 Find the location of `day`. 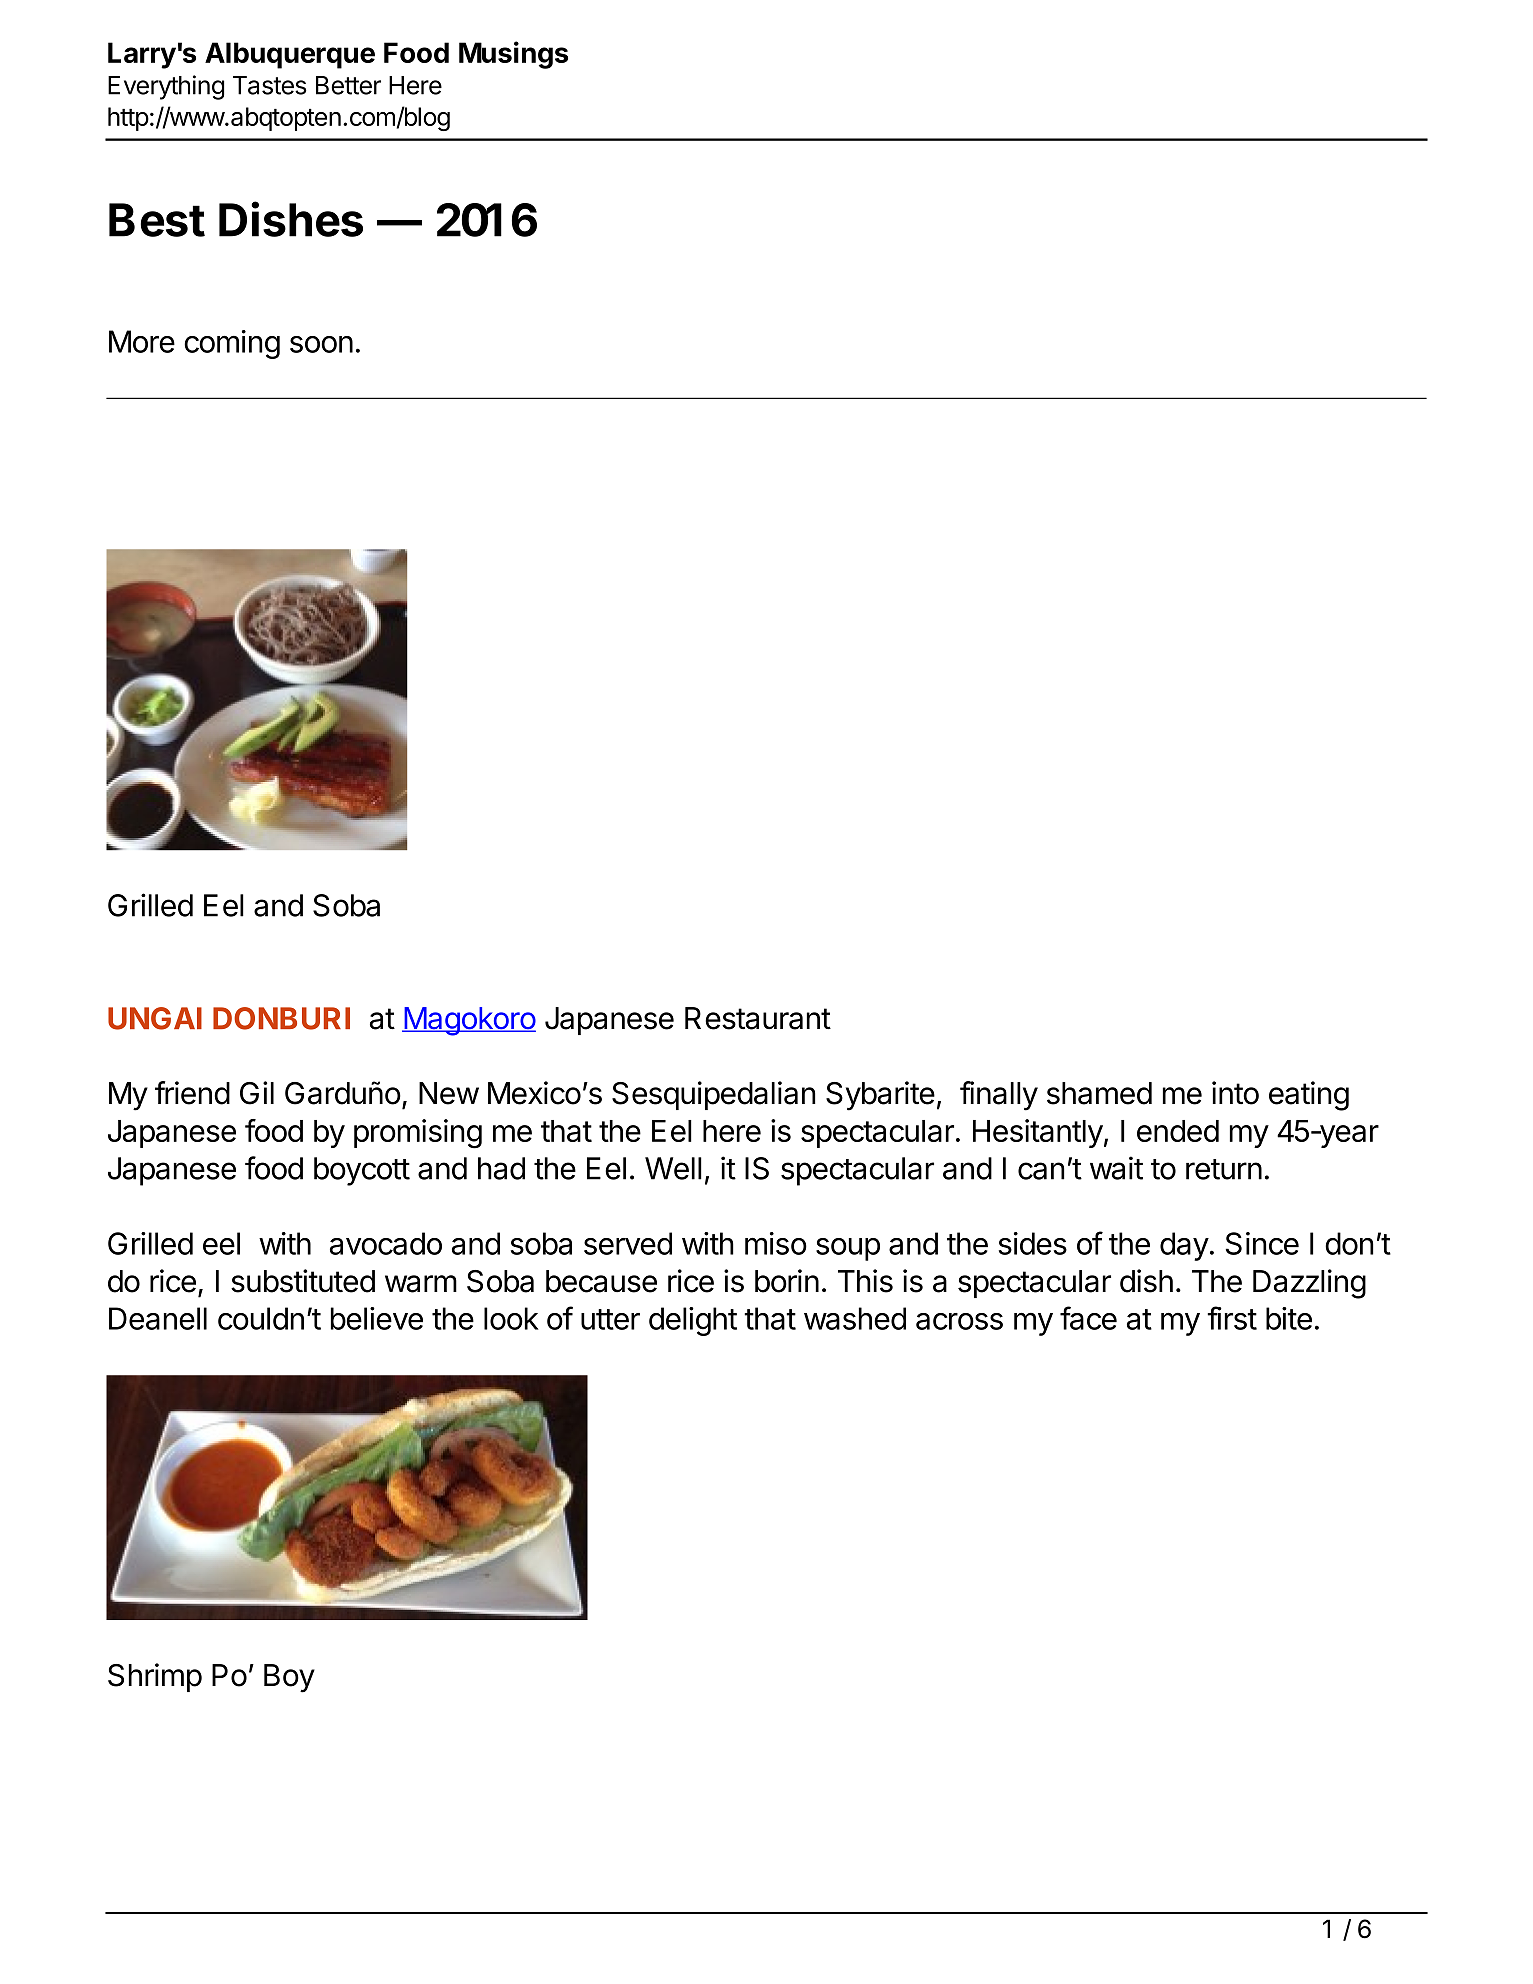

day is located at coordinates (1184, 1246).
